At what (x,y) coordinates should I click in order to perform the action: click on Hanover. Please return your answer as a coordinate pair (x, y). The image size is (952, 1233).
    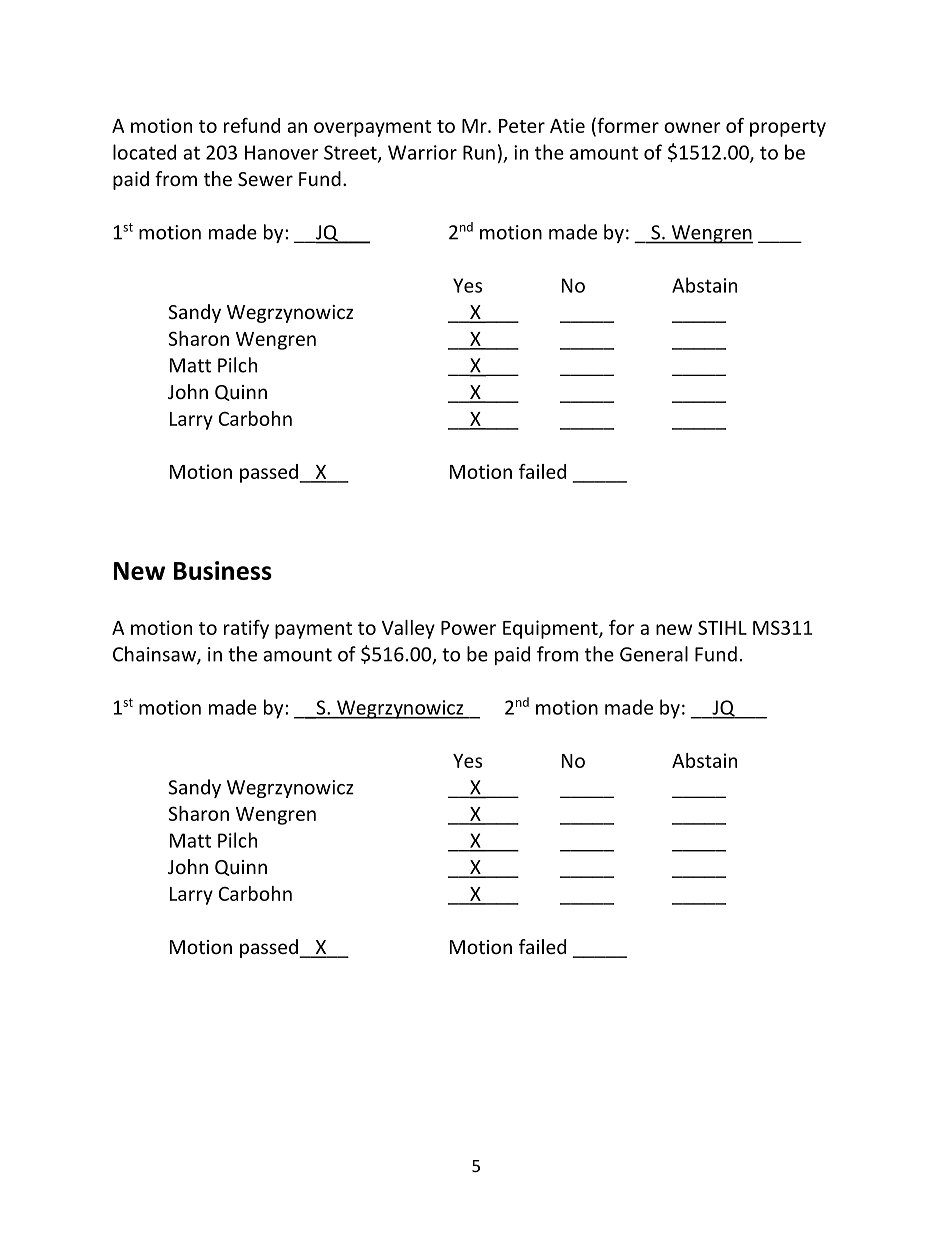
    Looking at the image, I should click on (282, 152).
